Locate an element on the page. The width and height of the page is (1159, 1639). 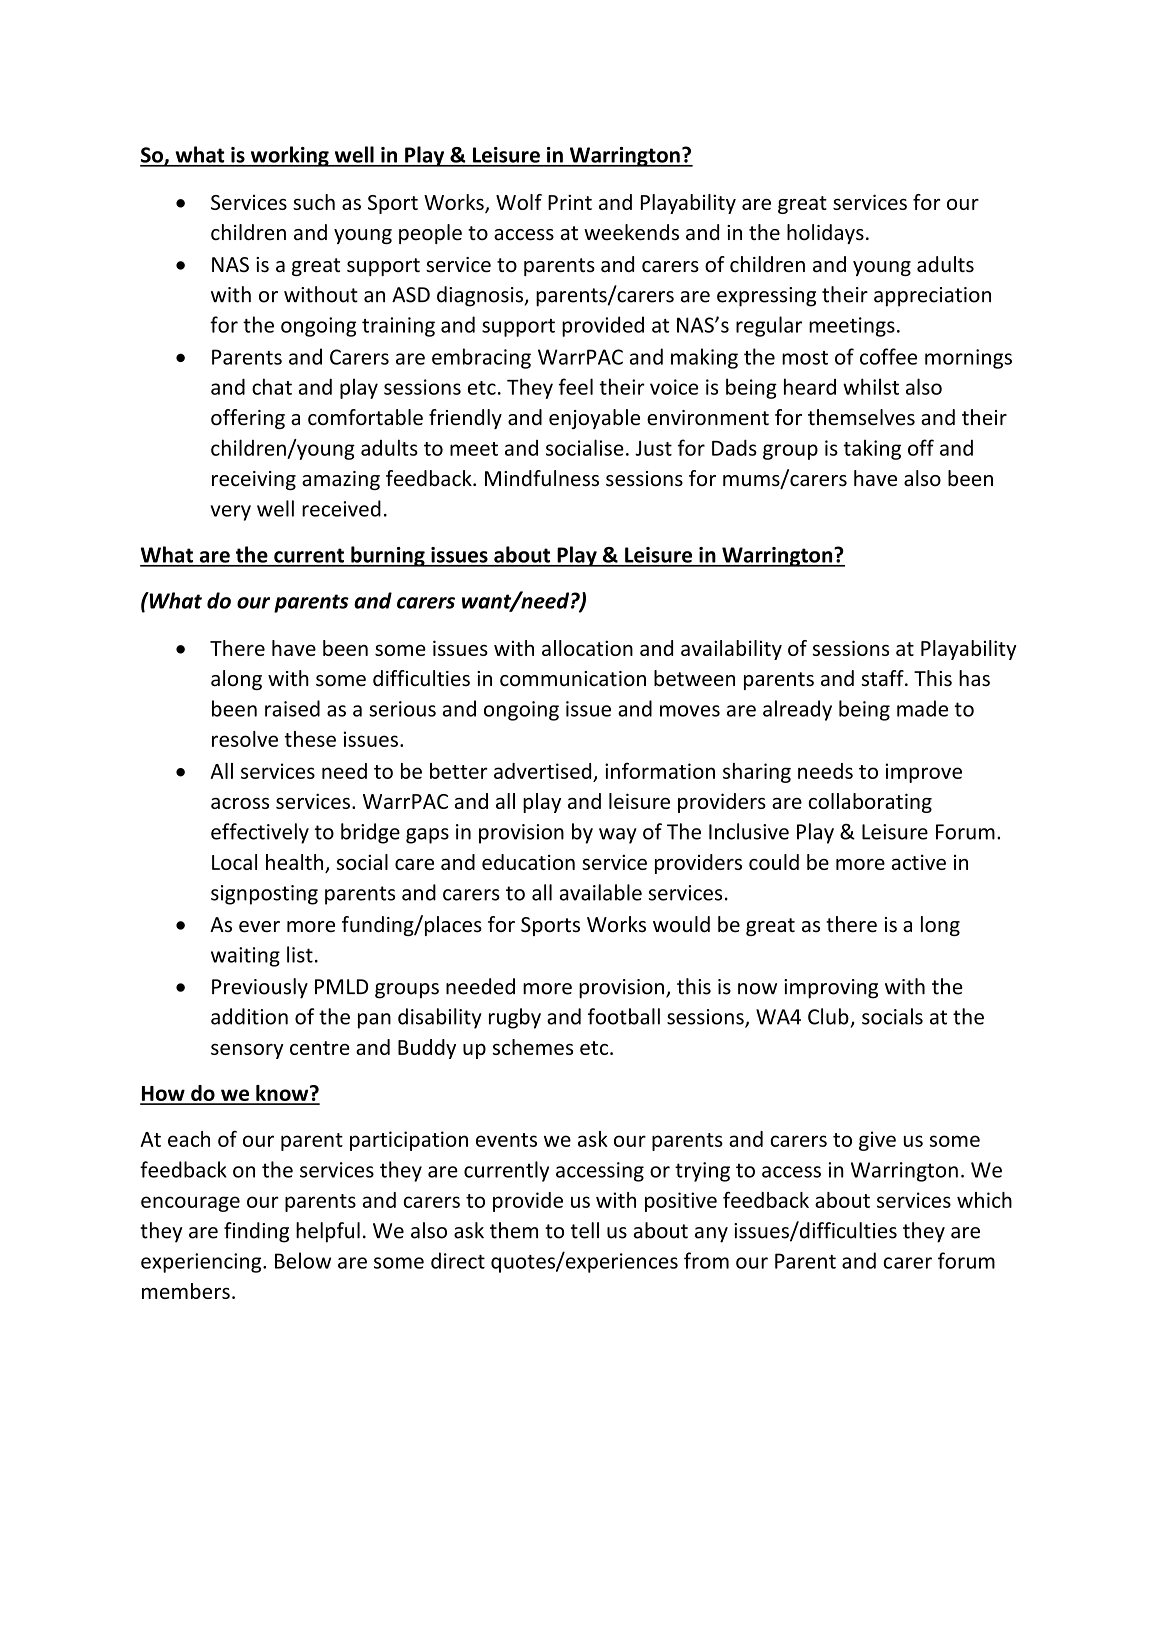
Below is located at coordinates (303, 1260).
